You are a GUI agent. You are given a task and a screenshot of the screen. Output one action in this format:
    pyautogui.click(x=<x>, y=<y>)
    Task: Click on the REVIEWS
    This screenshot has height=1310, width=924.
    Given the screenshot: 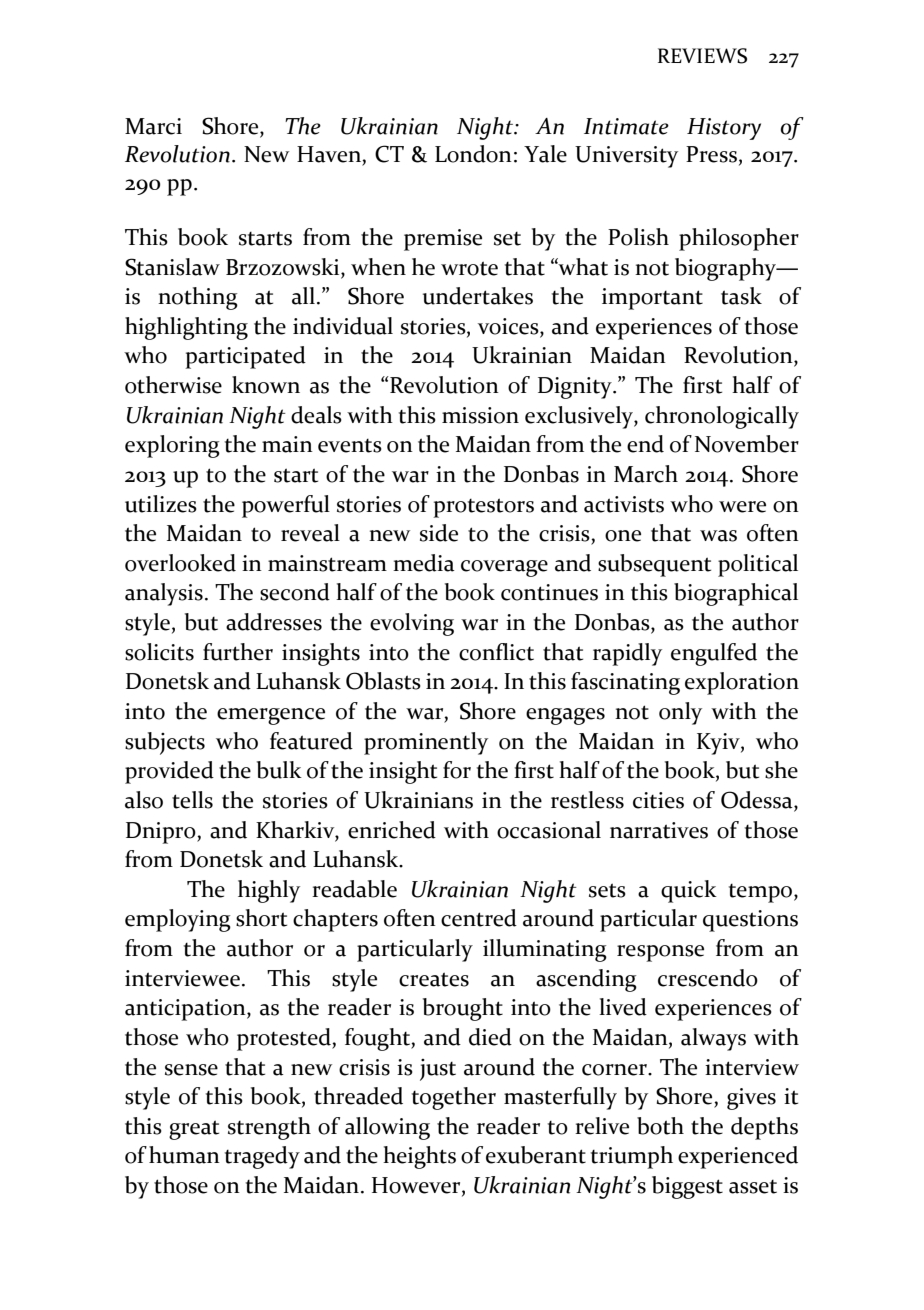 What is the action you would take?
    pyautogui.click(x=702, y=56)
